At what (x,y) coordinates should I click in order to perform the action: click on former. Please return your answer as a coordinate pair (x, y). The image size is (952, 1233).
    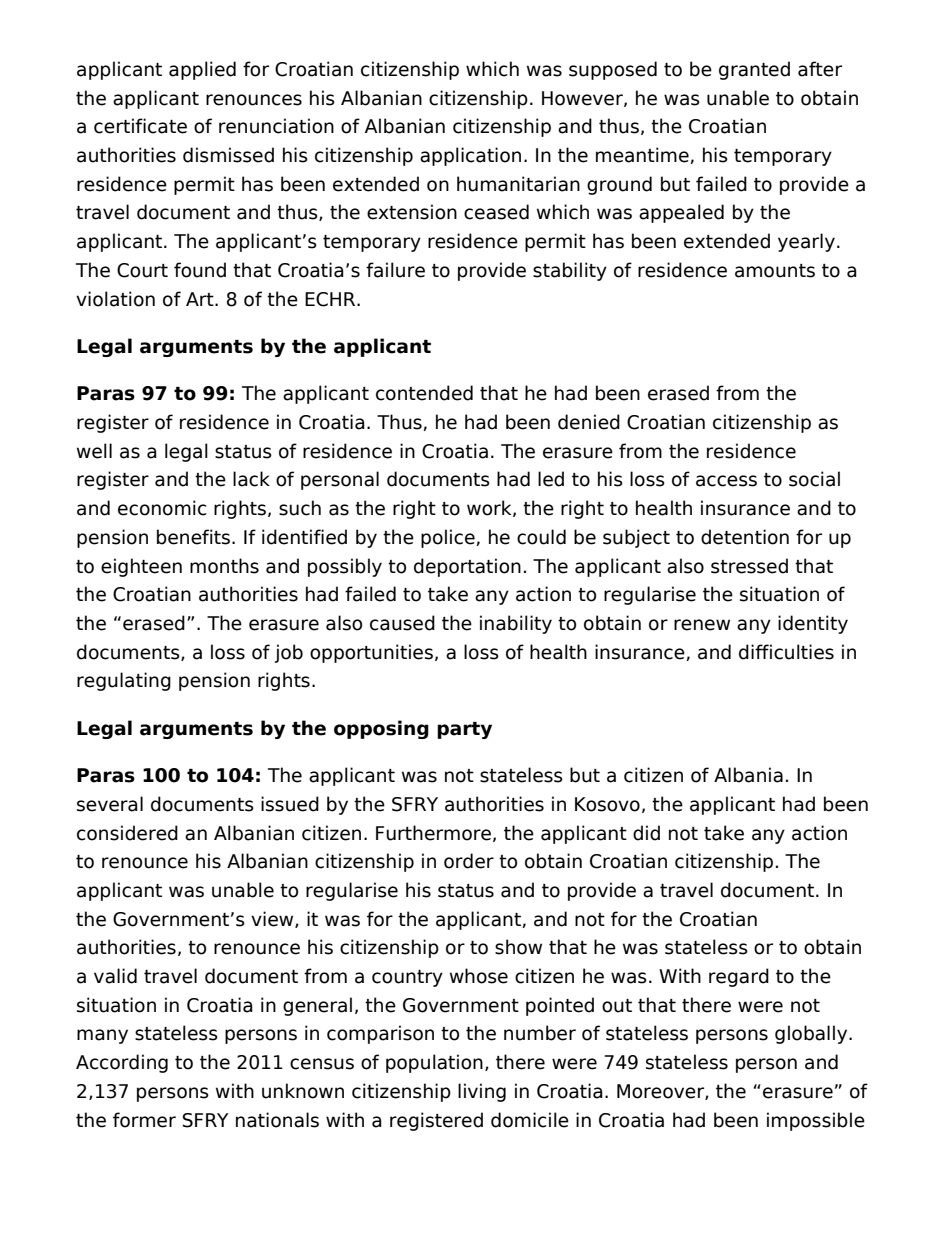
    Looking at the image, I should click on (144, 1120).
